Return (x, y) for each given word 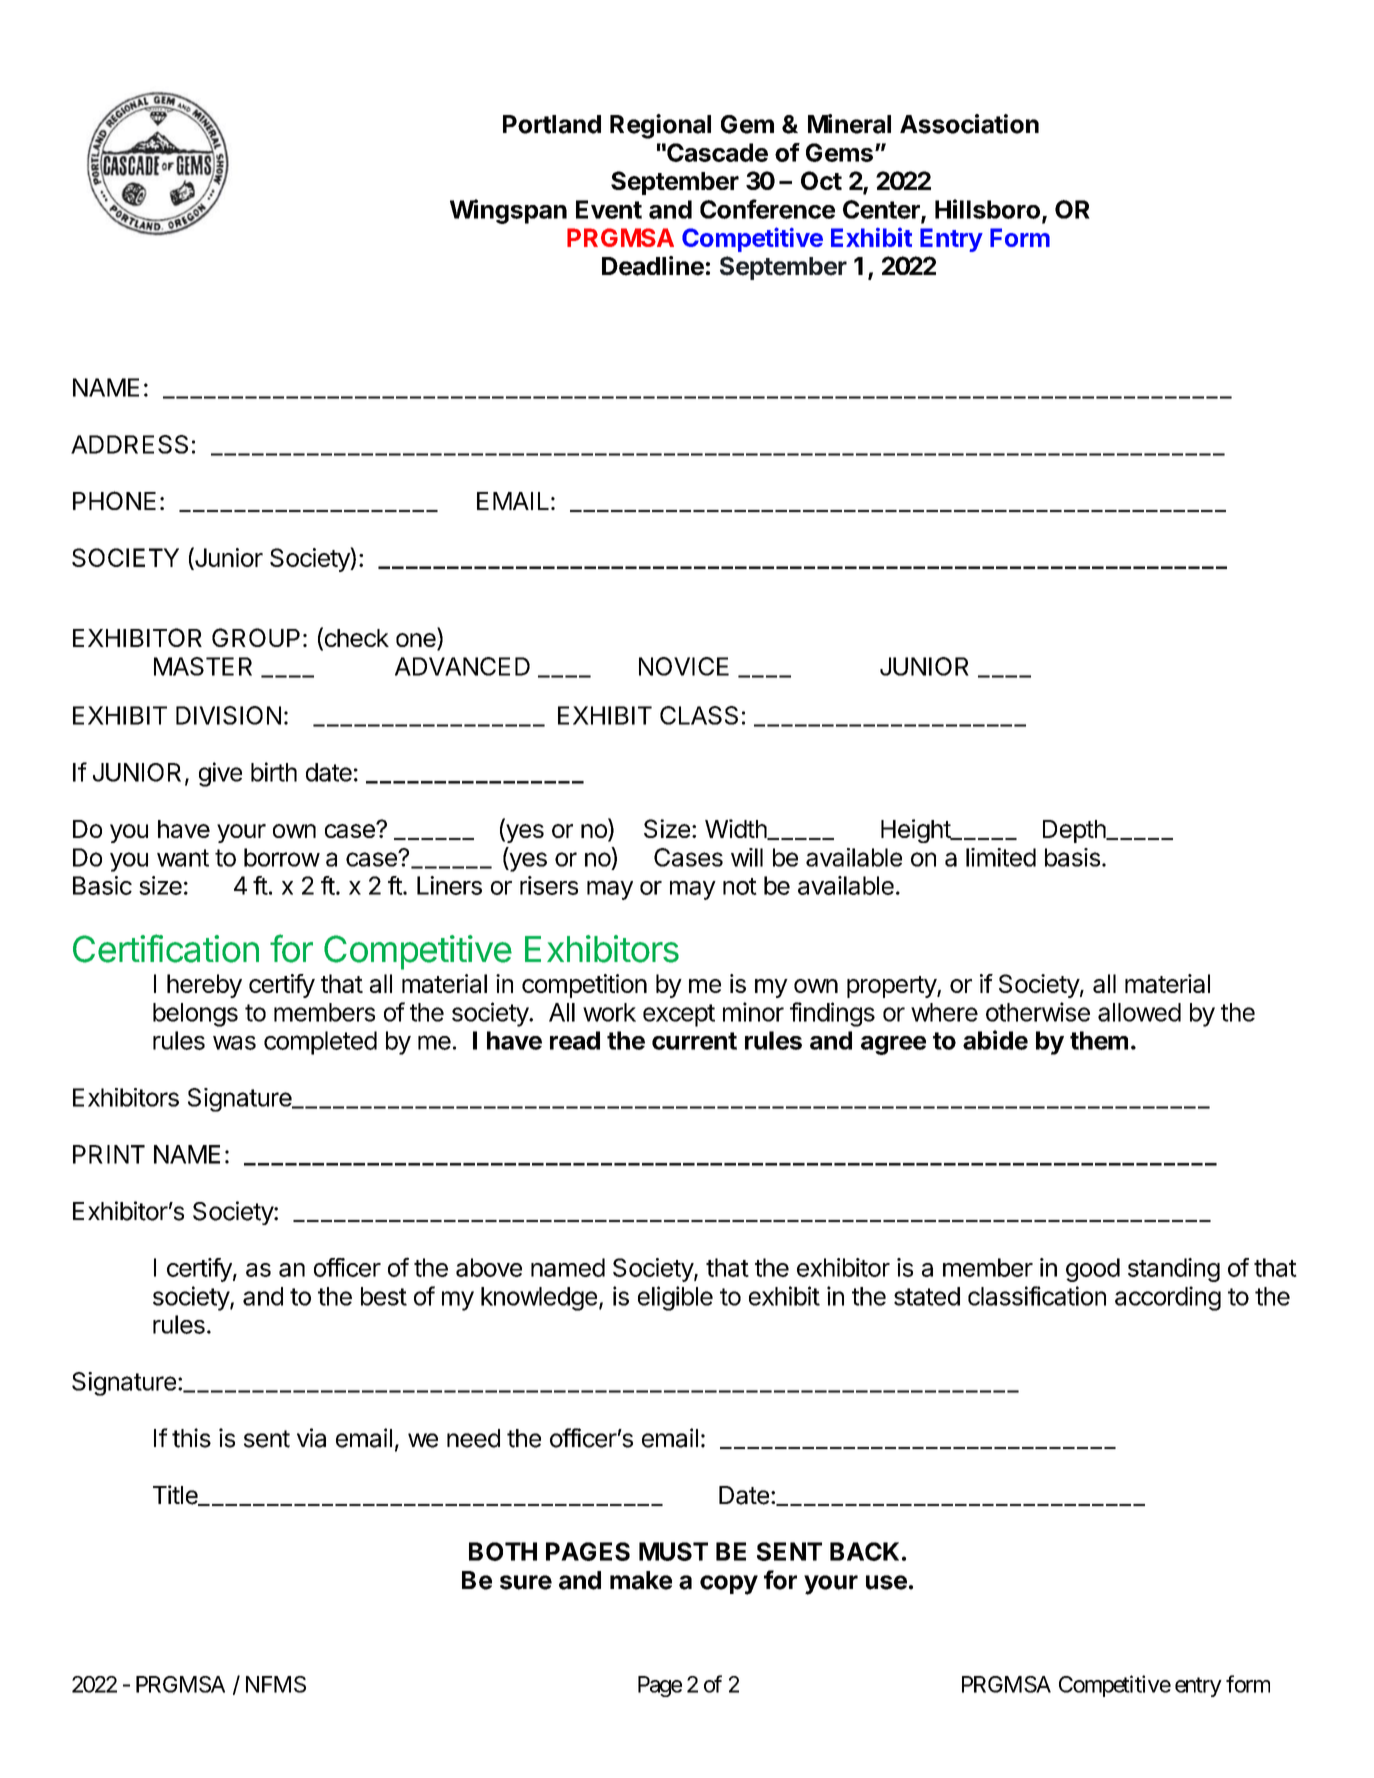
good (1093, 1270)
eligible (675, 1298)
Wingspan (508, 211)
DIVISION (228, 715)
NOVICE (684, 666)
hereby (204, 986)
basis (1072, 857)
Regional (660, 126)
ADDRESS (129, 444)
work (609, 1012)
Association (969, 124)
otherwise (1038, 1012)
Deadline (653, 266)
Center (882, 210)
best (384, 1296)
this (191, 1438)
